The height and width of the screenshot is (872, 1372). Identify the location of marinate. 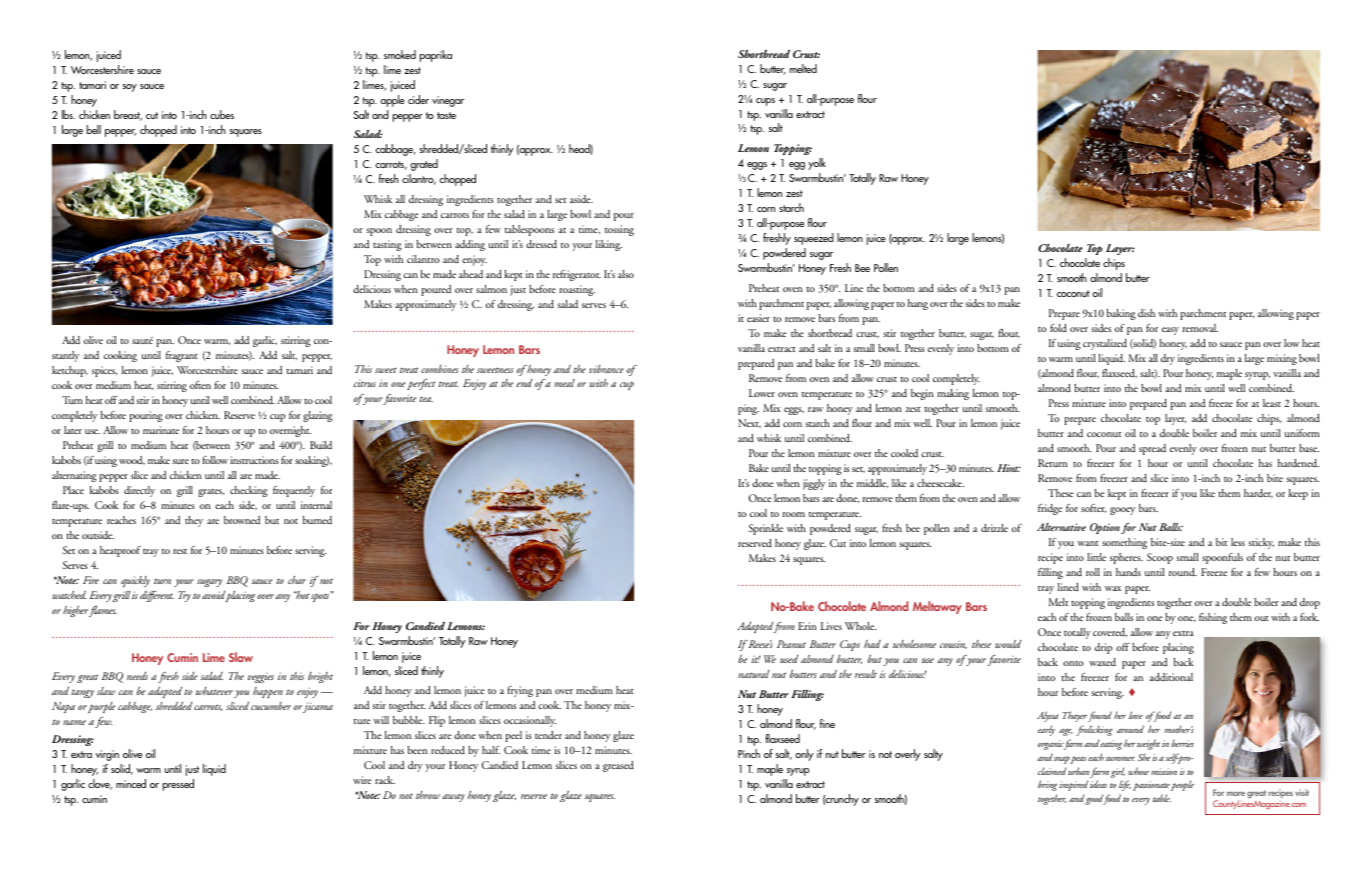
(161, 430).
